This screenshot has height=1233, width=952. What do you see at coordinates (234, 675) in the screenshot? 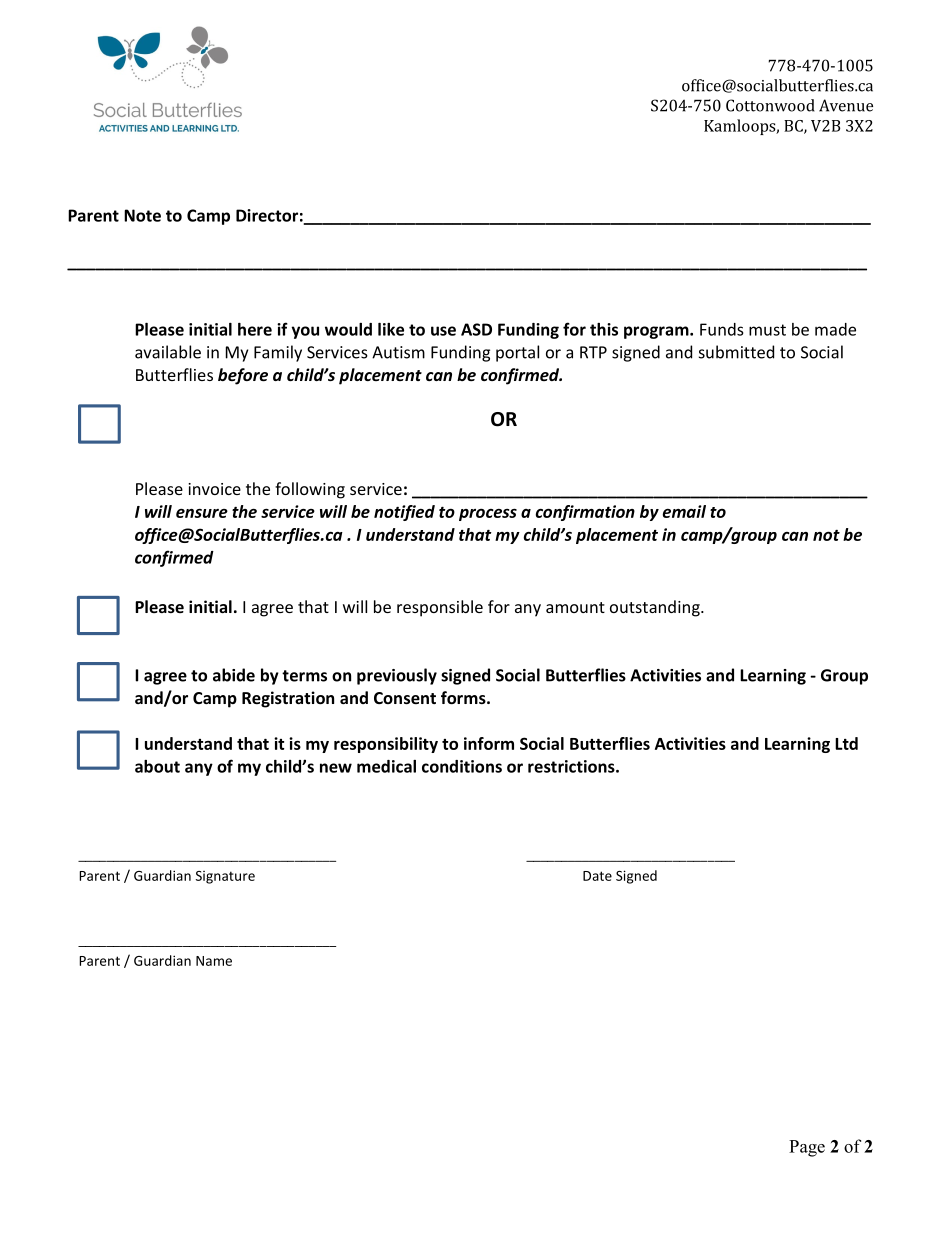
I see `abide` at bounding box center [234, 675].
